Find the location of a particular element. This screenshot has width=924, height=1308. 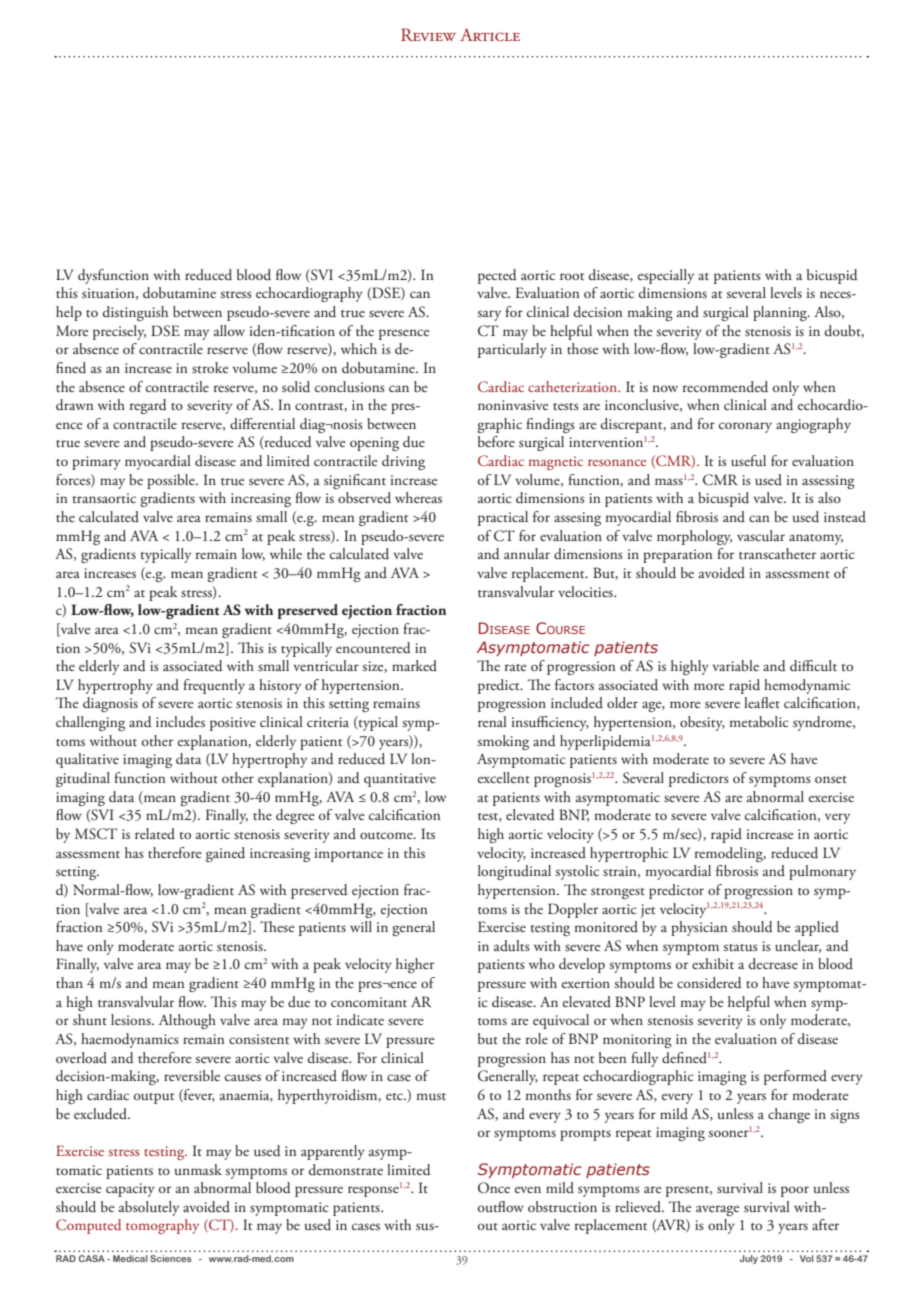

pulmonary is located at coordinates (822, 872).
